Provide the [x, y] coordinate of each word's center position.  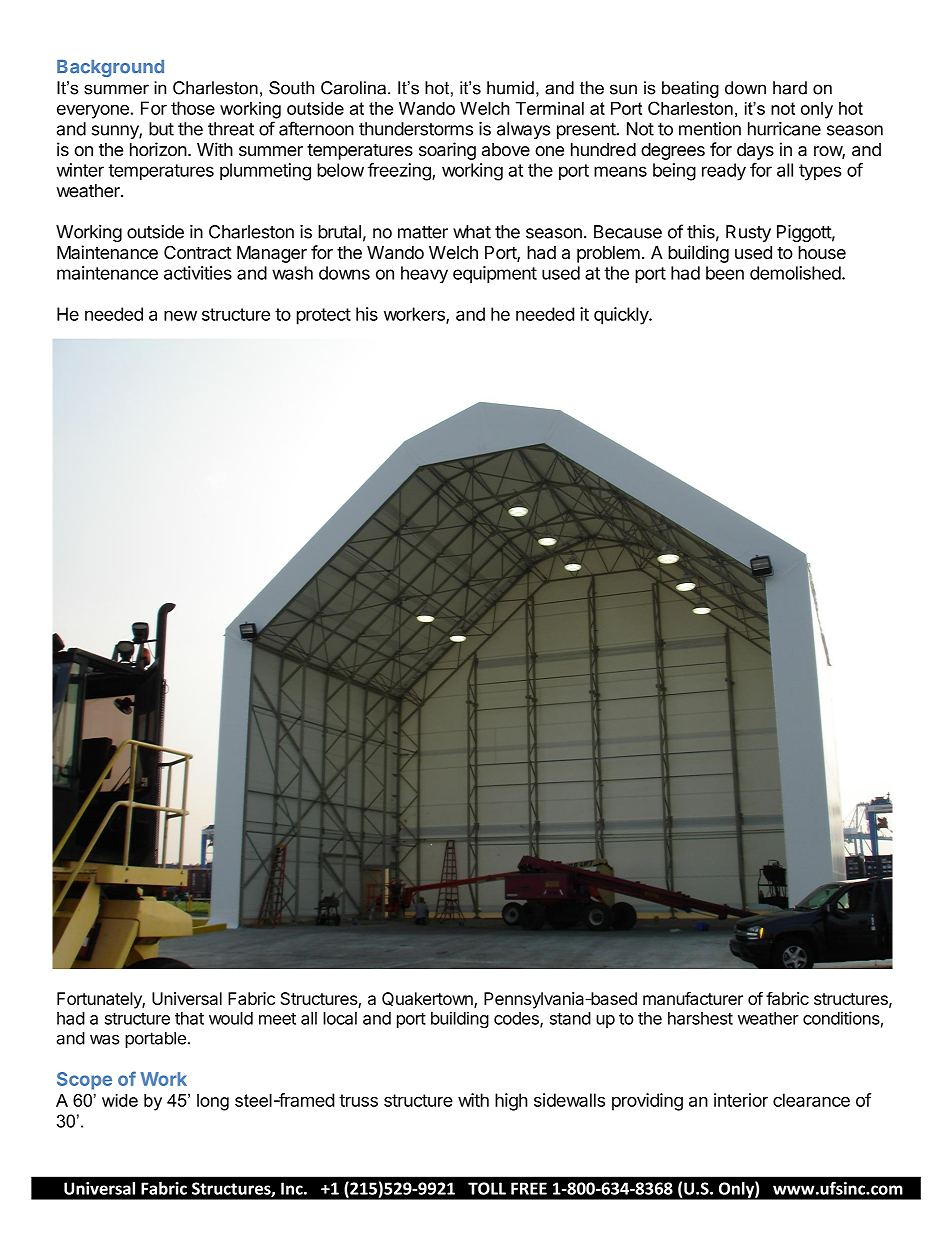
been [725, 273]
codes [517, 1019]
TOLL [487, 1188]
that [189, 1018]
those [193, 108]
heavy [424, 275]
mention [710, 129]
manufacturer [693, 998]
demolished [795, 273]
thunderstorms [416, 129]
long [213, 1102]
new [180, 315]
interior [741, 1100]
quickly [622, 316]
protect [324, 316]
